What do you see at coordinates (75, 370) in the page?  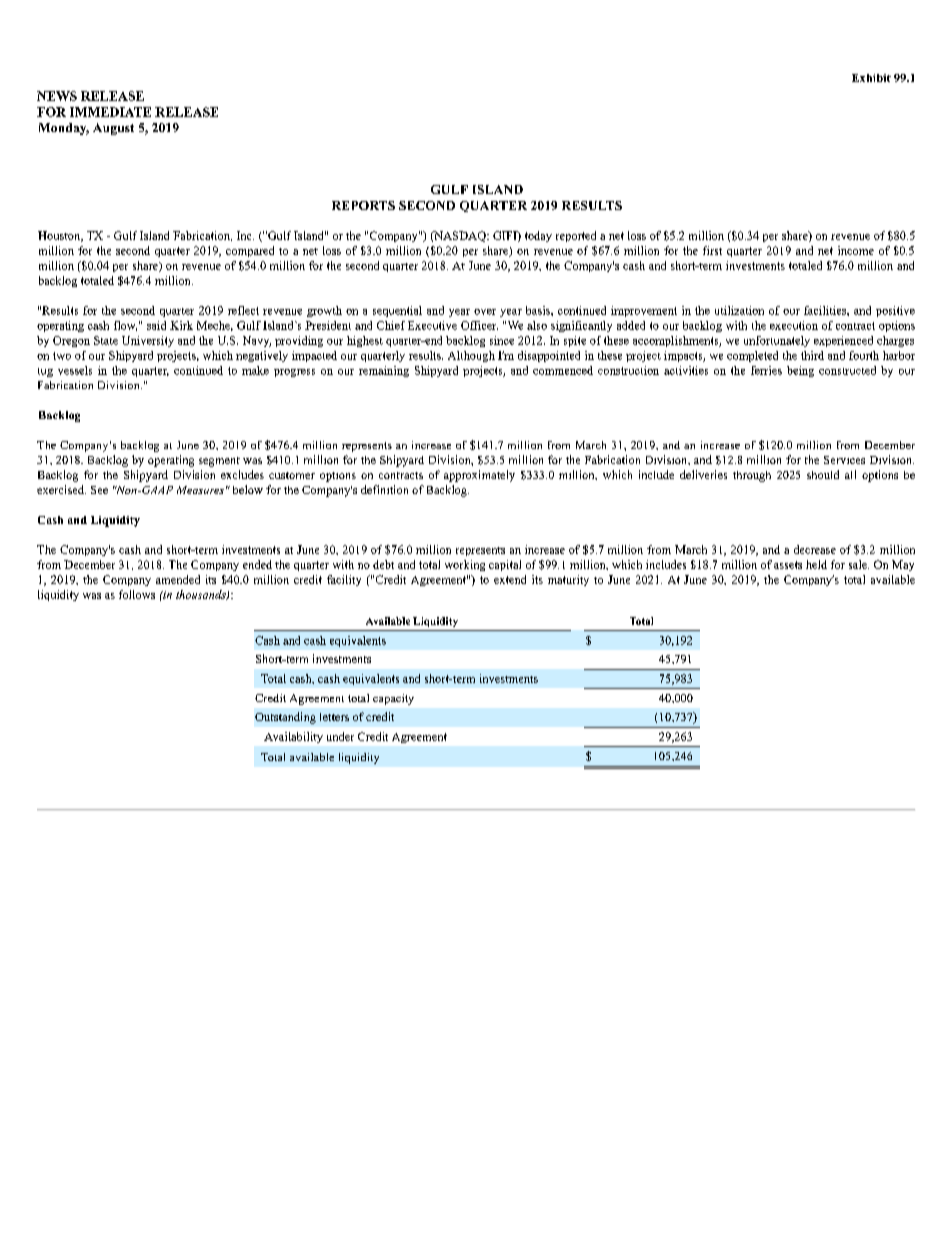 I see `vessels` at bounding box center [75, 370].
